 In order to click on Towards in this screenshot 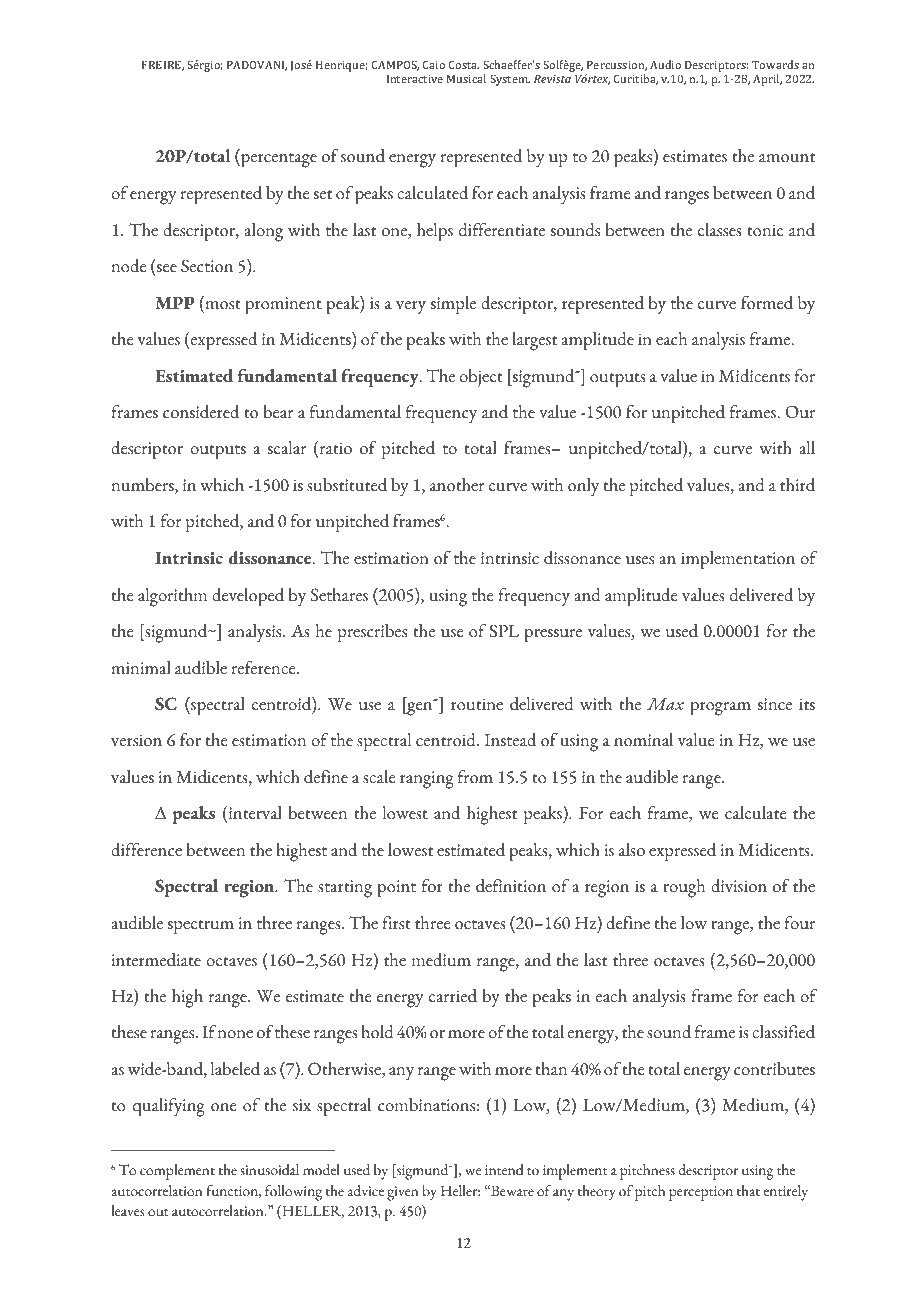, I will do `click(775, 64)`.
